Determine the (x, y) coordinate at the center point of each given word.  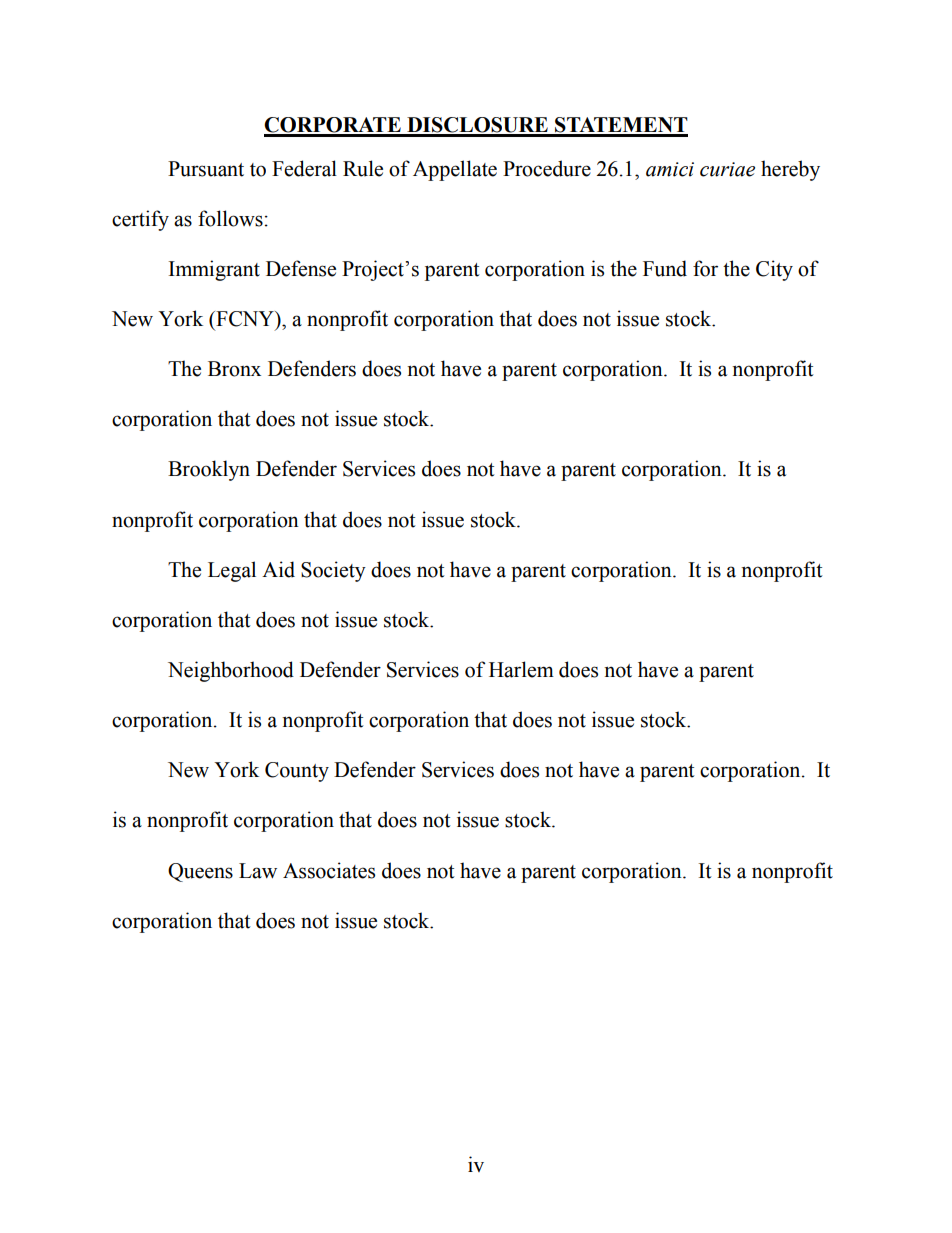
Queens (200, 872)
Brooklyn (209, 470)
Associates (329, 870)
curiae (727, 169)
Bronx (234, 369)
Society (333, 571)
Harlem (521, 669)
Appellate (455, 170)
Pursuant (206, 169)
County (297, 772)
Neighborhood (231, 671)
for (705, 268)
